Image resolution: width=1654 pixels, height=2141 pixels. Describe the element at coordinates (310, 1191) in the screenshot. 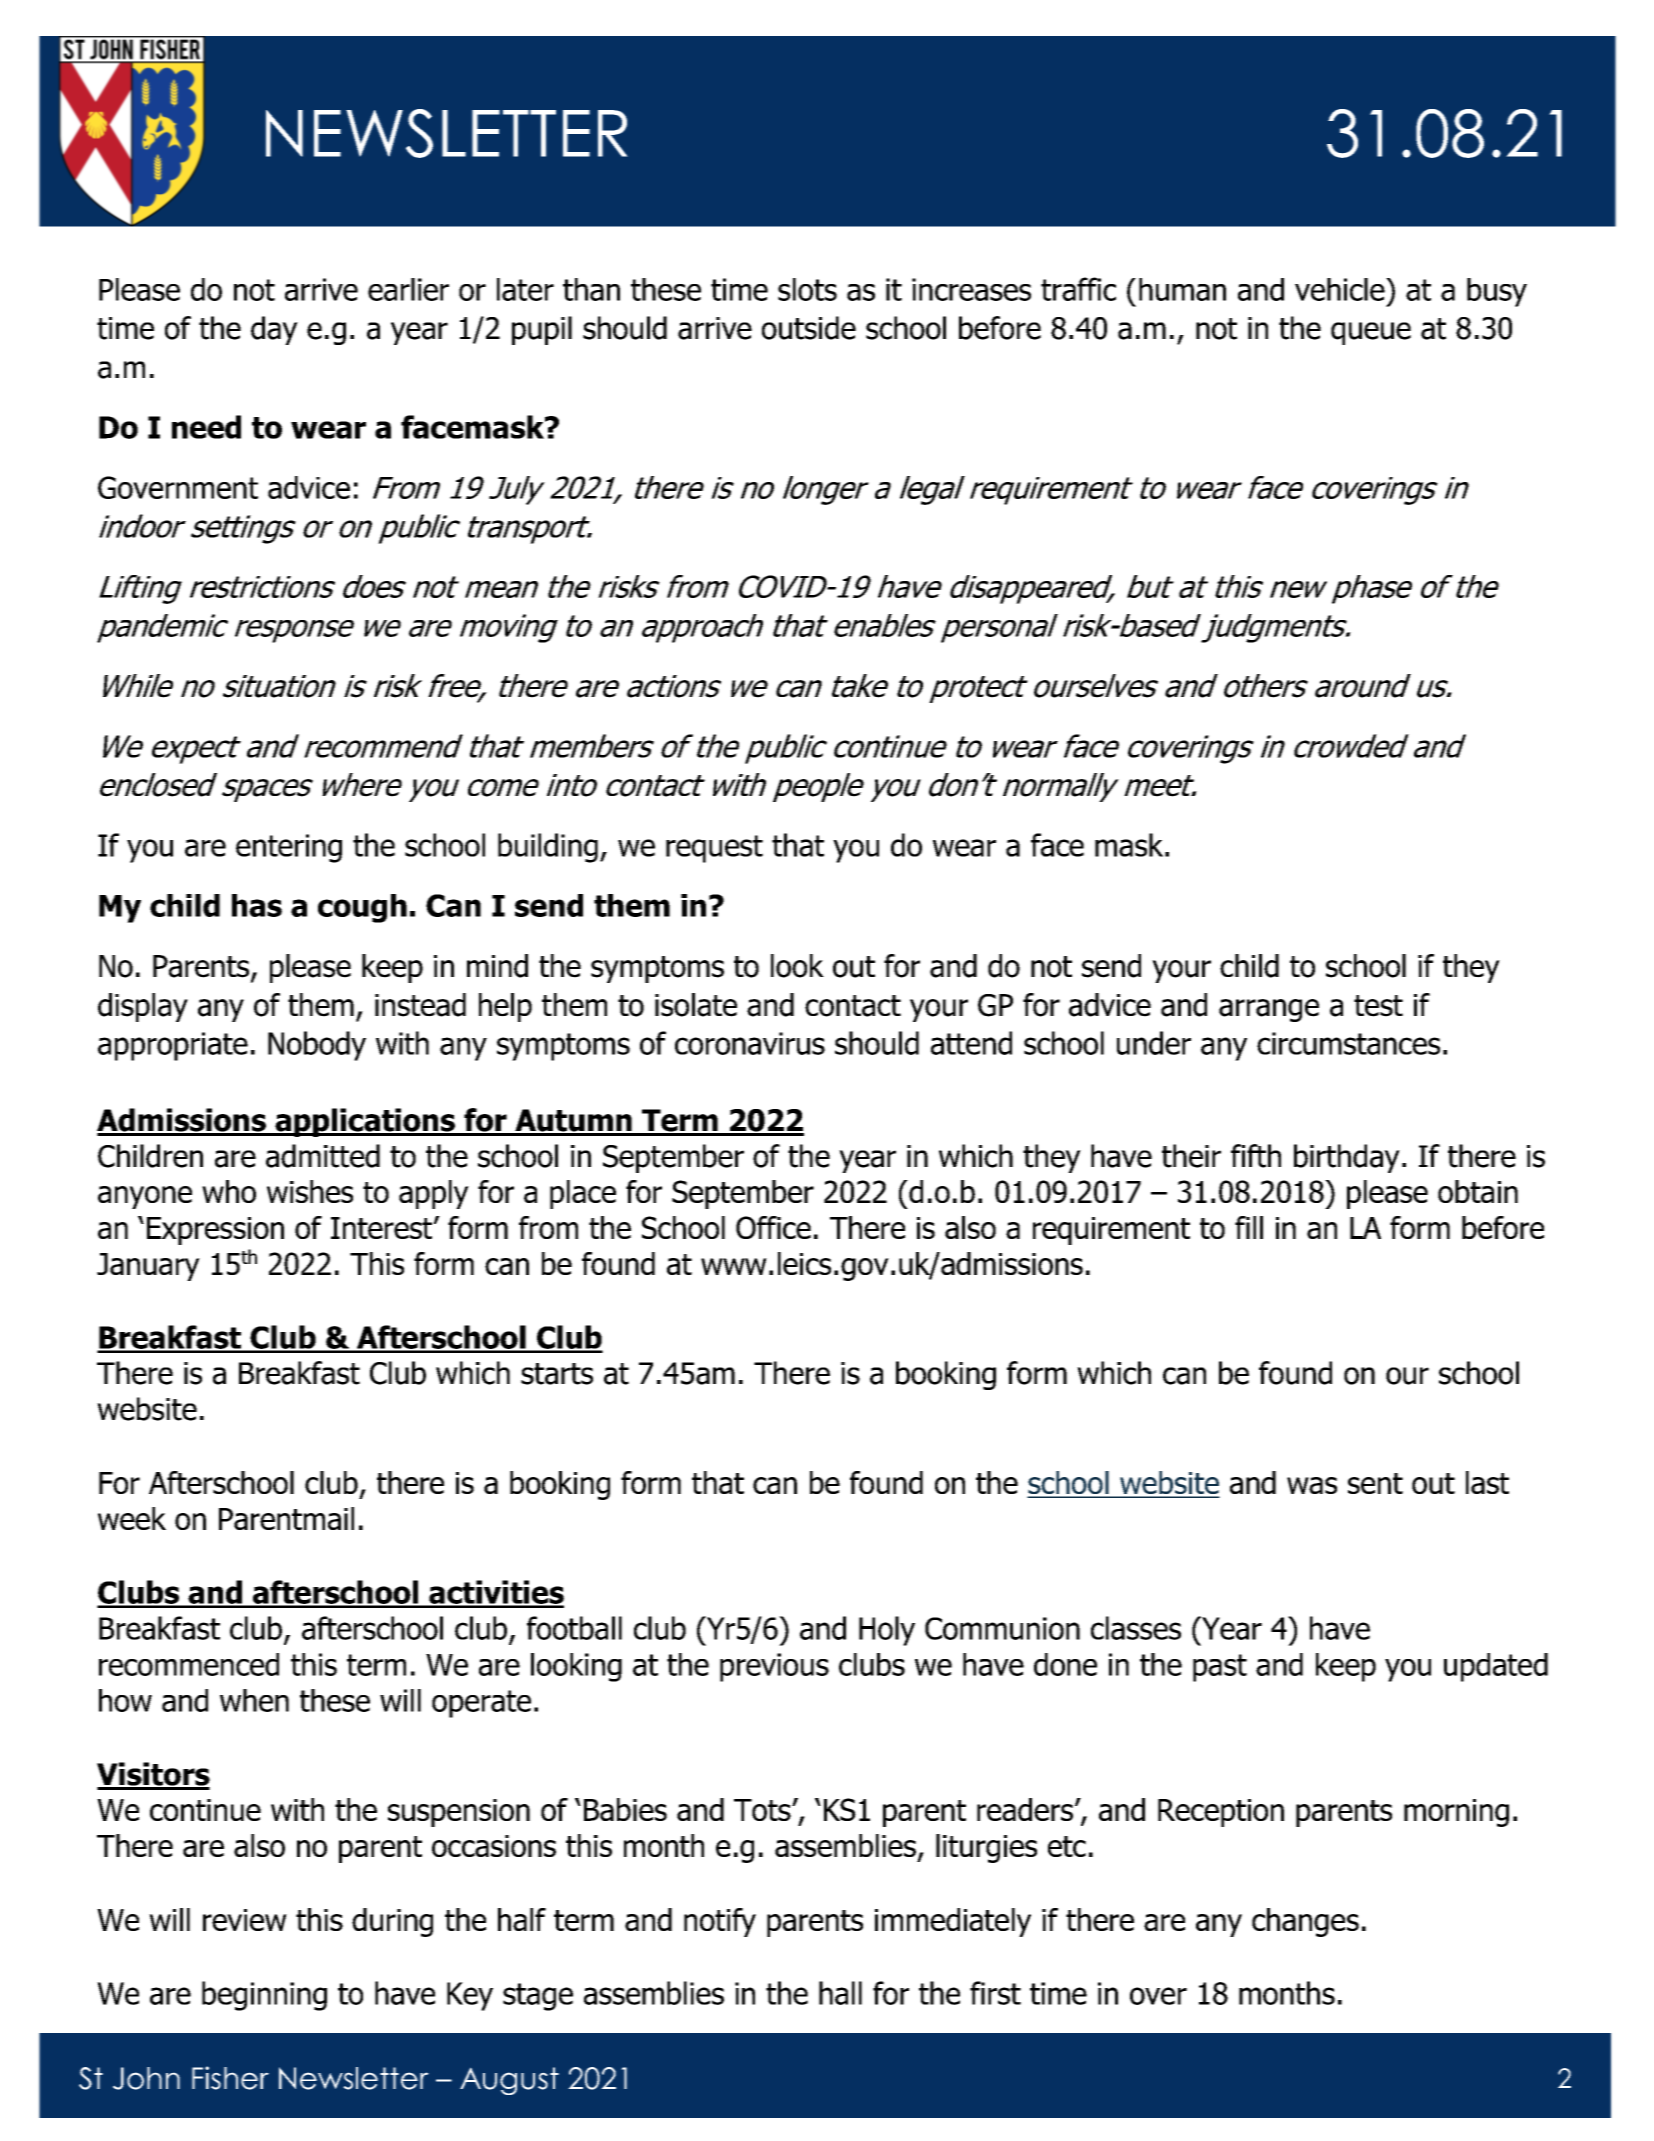

I see `wishes` at that location.
